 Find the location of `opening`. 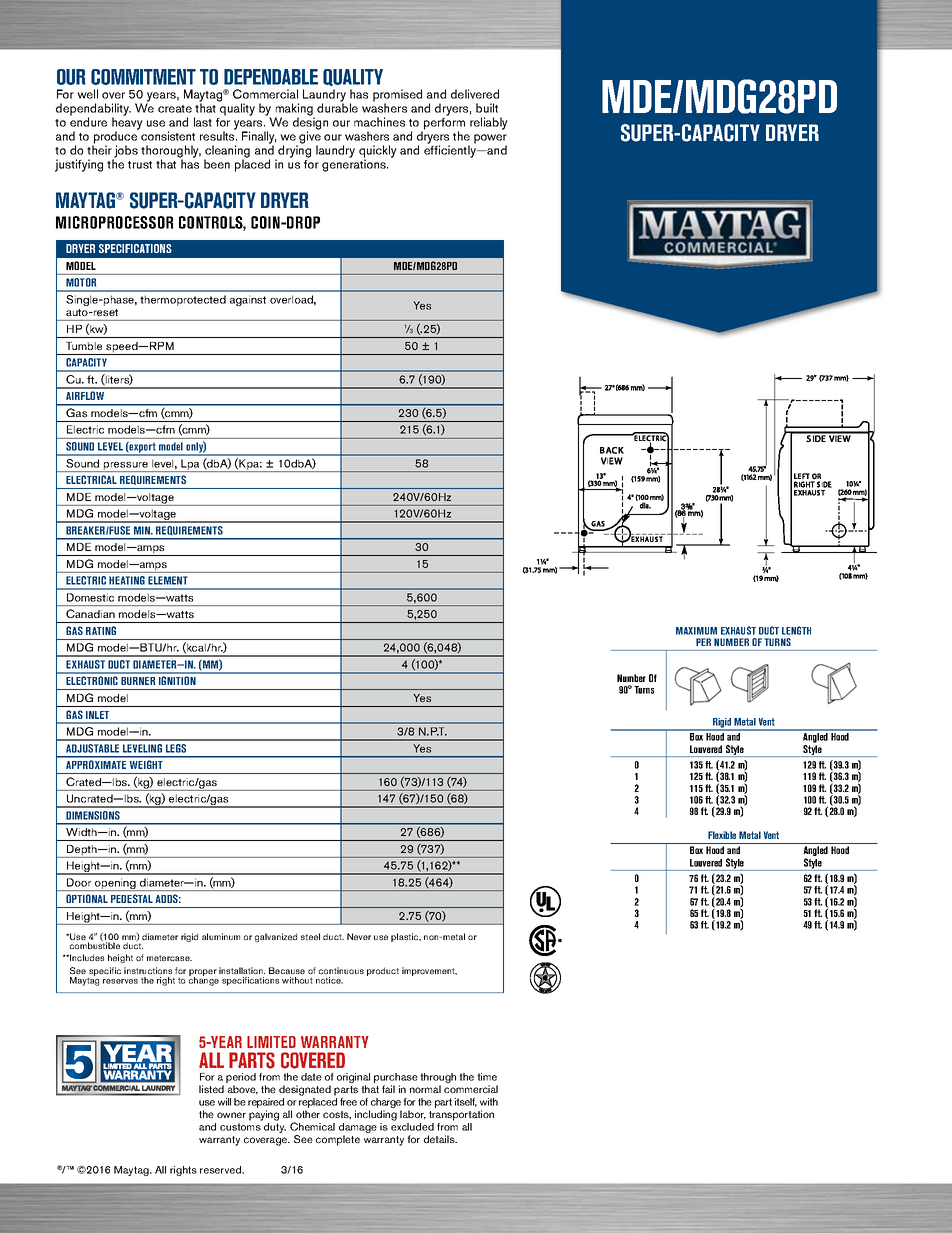

opening is located at coordinates (115, 884).
